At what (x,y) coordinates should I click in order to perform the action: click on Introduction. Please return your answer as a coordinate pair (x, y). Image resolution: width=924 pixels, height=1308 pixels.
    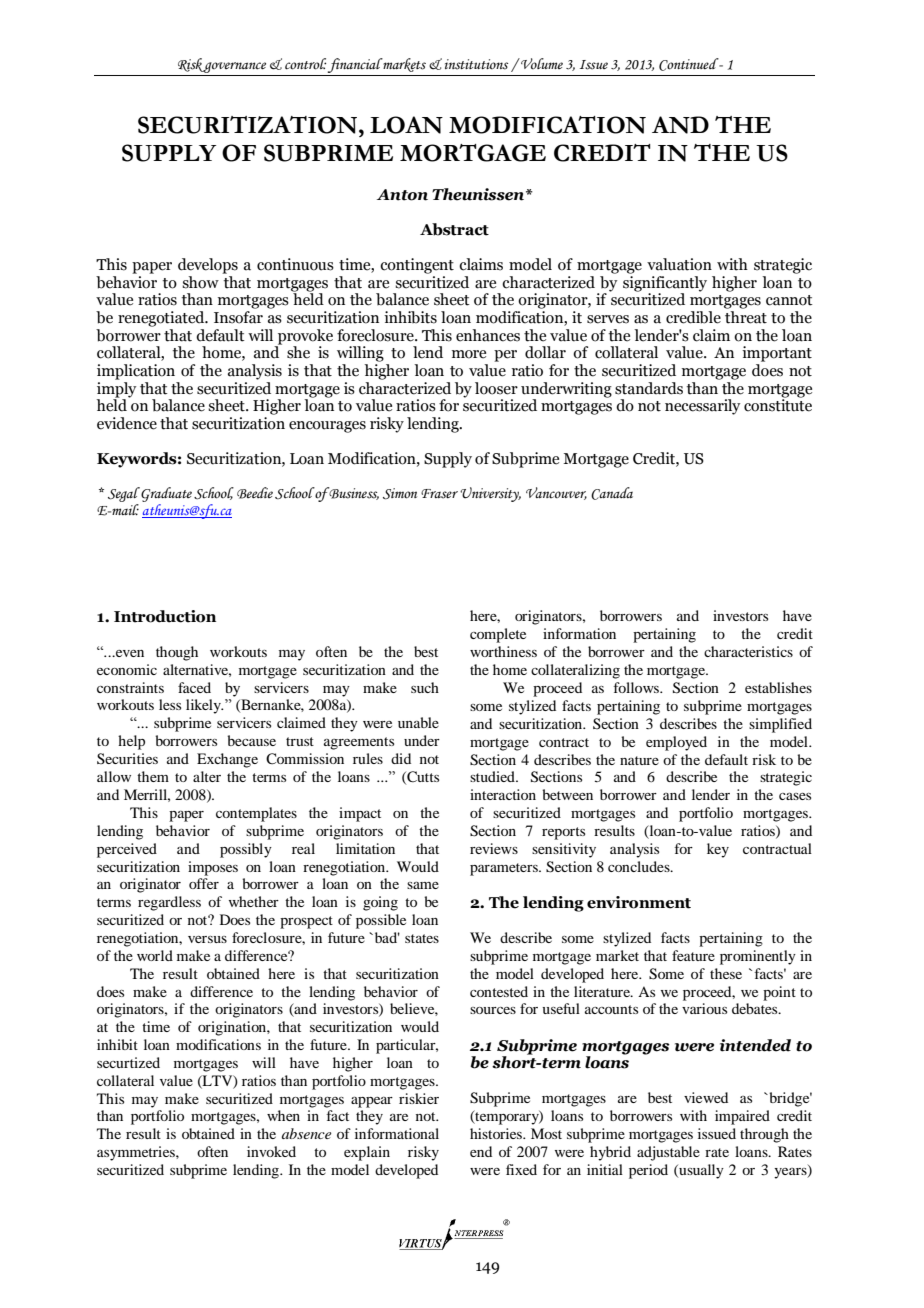
    Looking at the image, I should click on (165, 616).
